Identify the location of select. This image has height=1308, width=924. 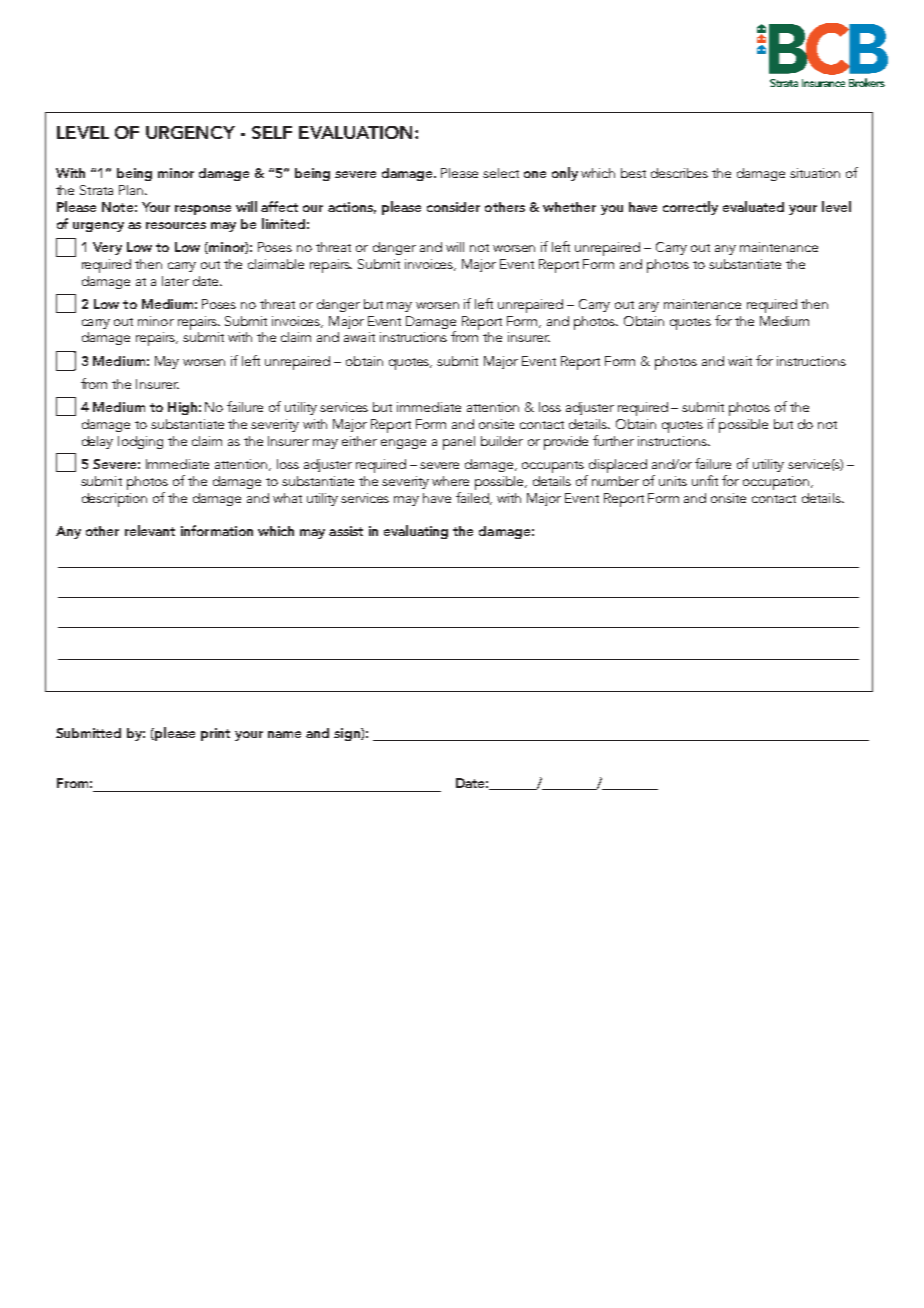
(501, 173).
